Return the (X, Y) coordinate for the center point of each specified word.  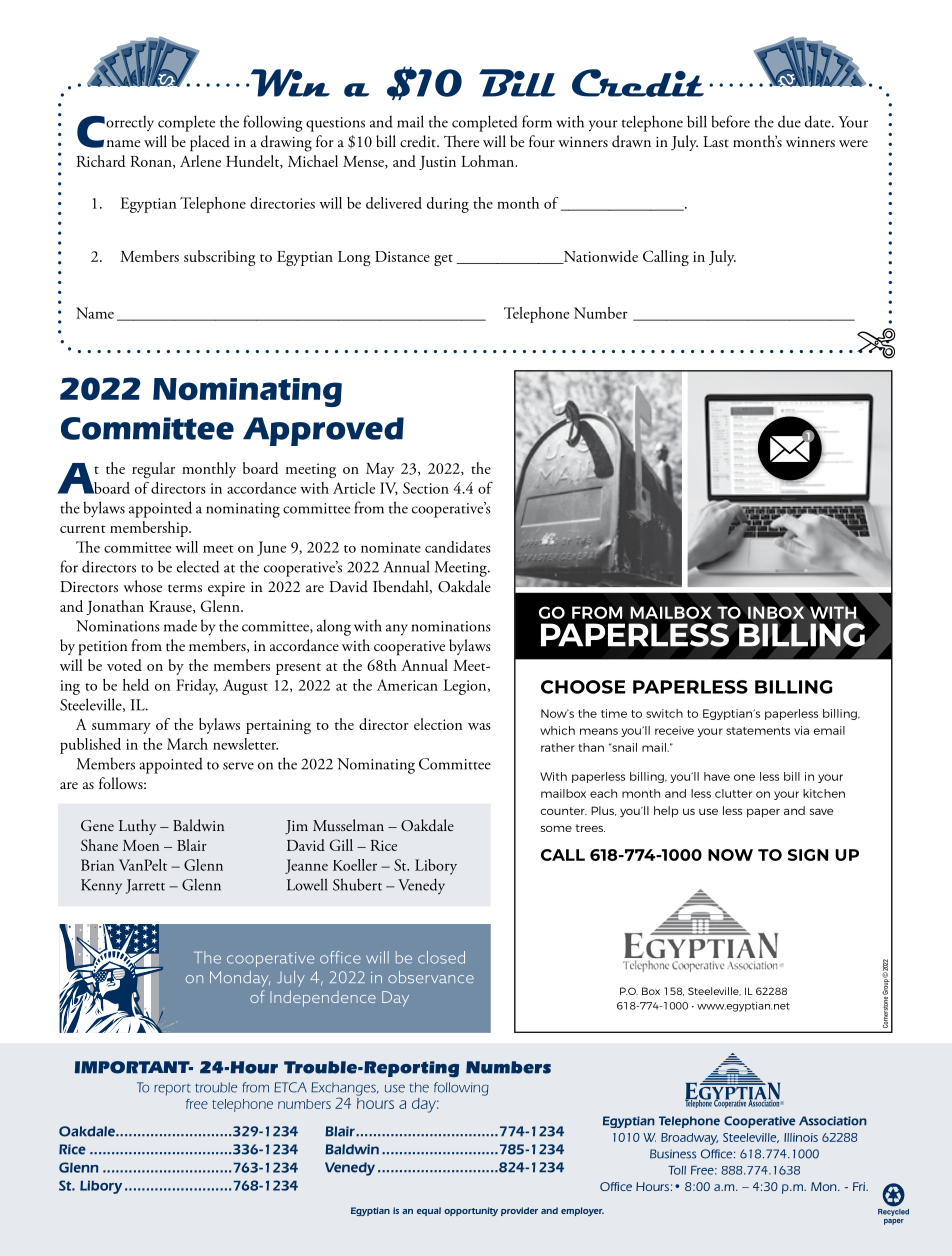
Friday (197, 687)
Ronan (152, 162)
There (461, 141)
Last (716, 141)
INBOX (776, 612)
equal (429, 1211)
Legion (466, 687)
